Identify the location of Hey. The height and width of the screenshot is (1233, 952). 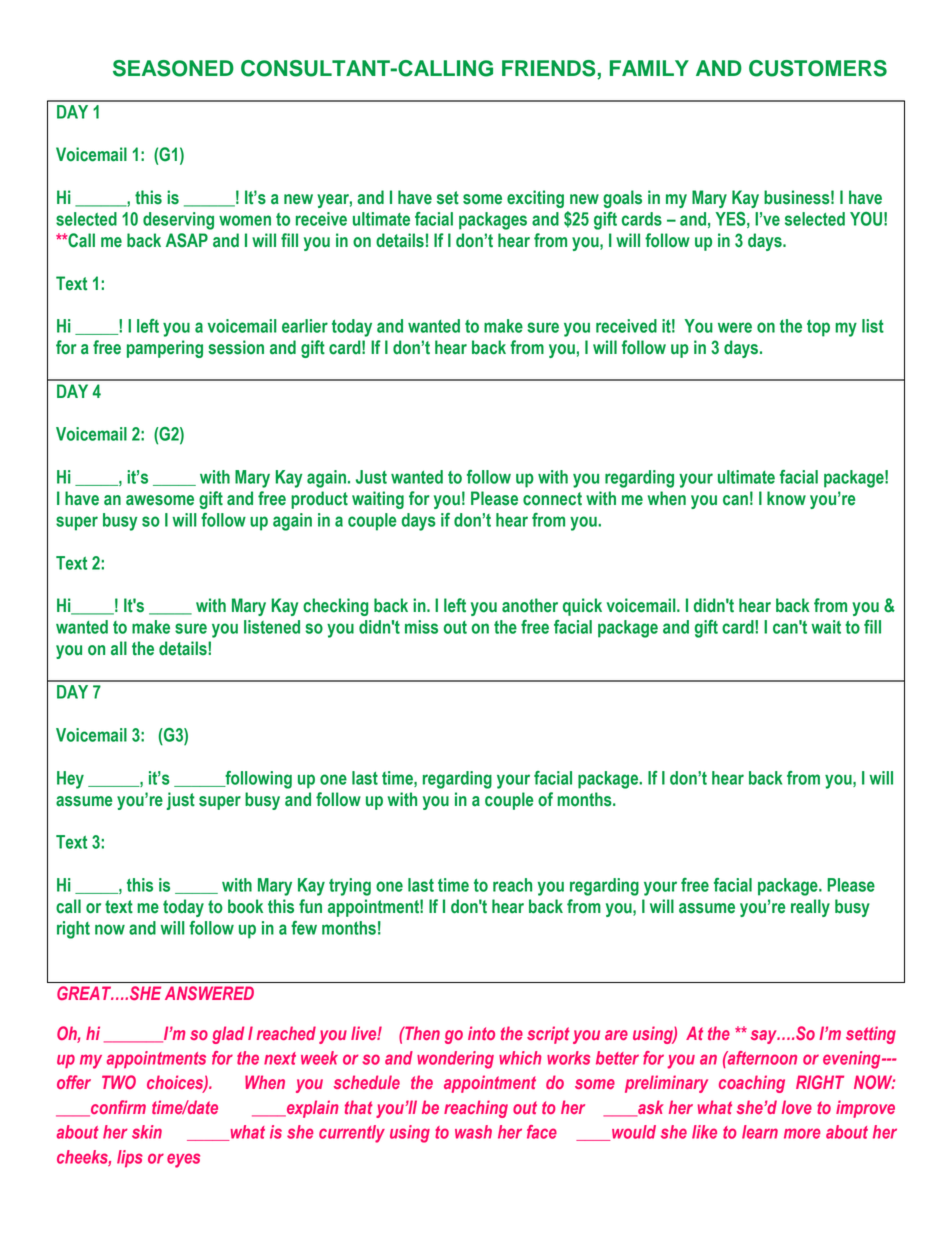
(70, 780).
